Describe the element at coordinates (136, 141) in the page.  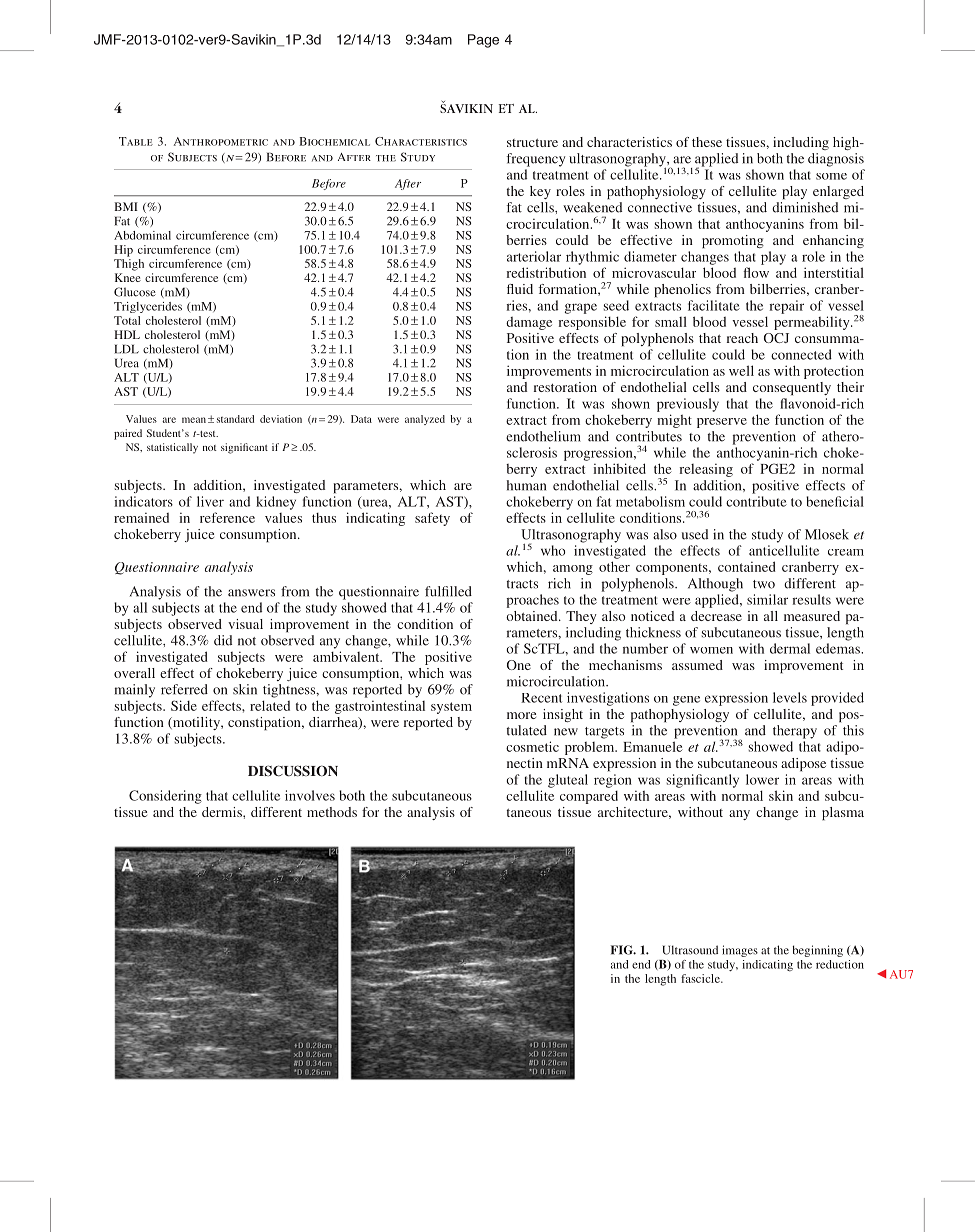
I see `Table` at that location.
